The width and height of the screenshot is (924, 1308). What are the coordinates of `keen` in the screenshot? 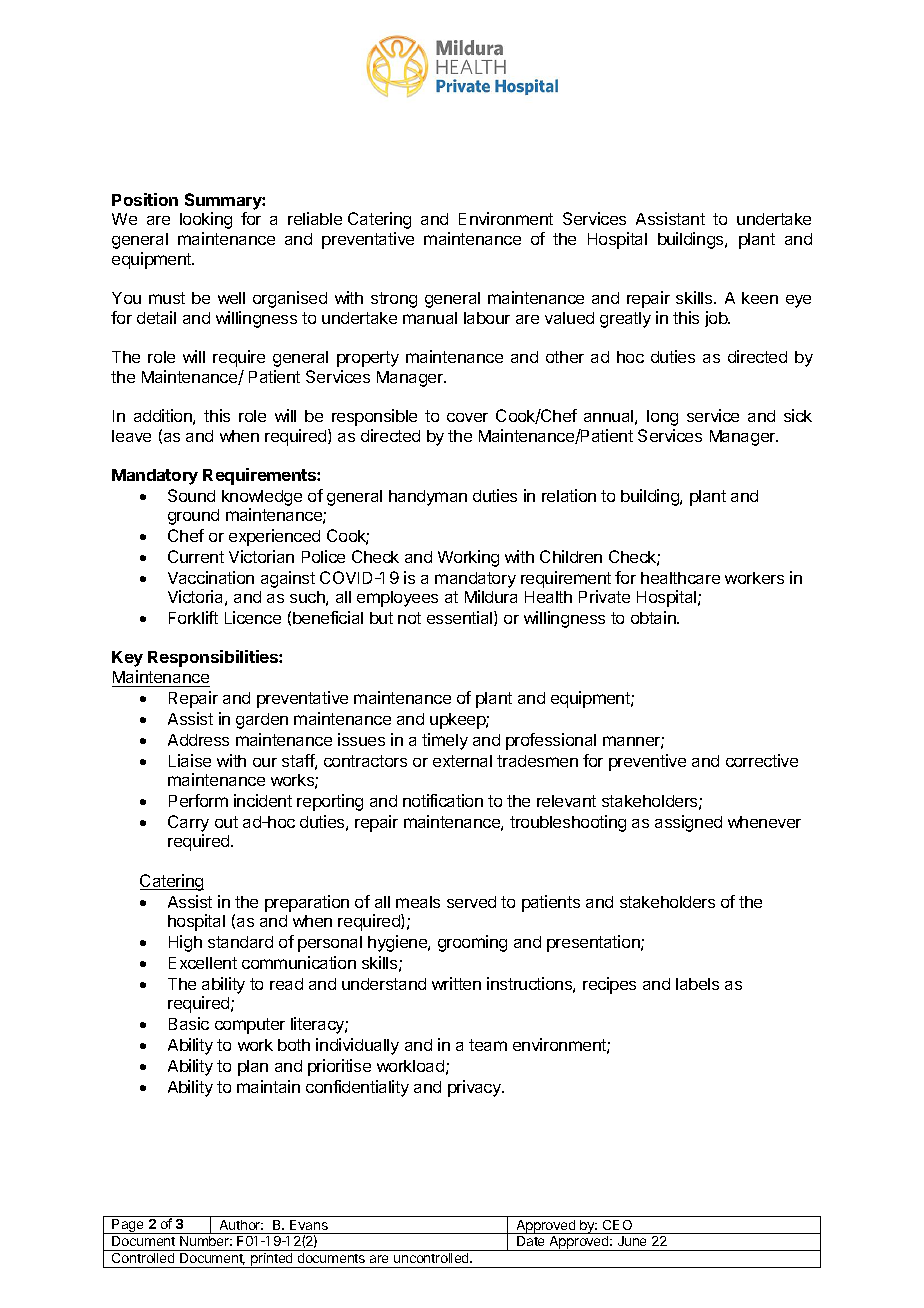 It's located at (760, 298).
